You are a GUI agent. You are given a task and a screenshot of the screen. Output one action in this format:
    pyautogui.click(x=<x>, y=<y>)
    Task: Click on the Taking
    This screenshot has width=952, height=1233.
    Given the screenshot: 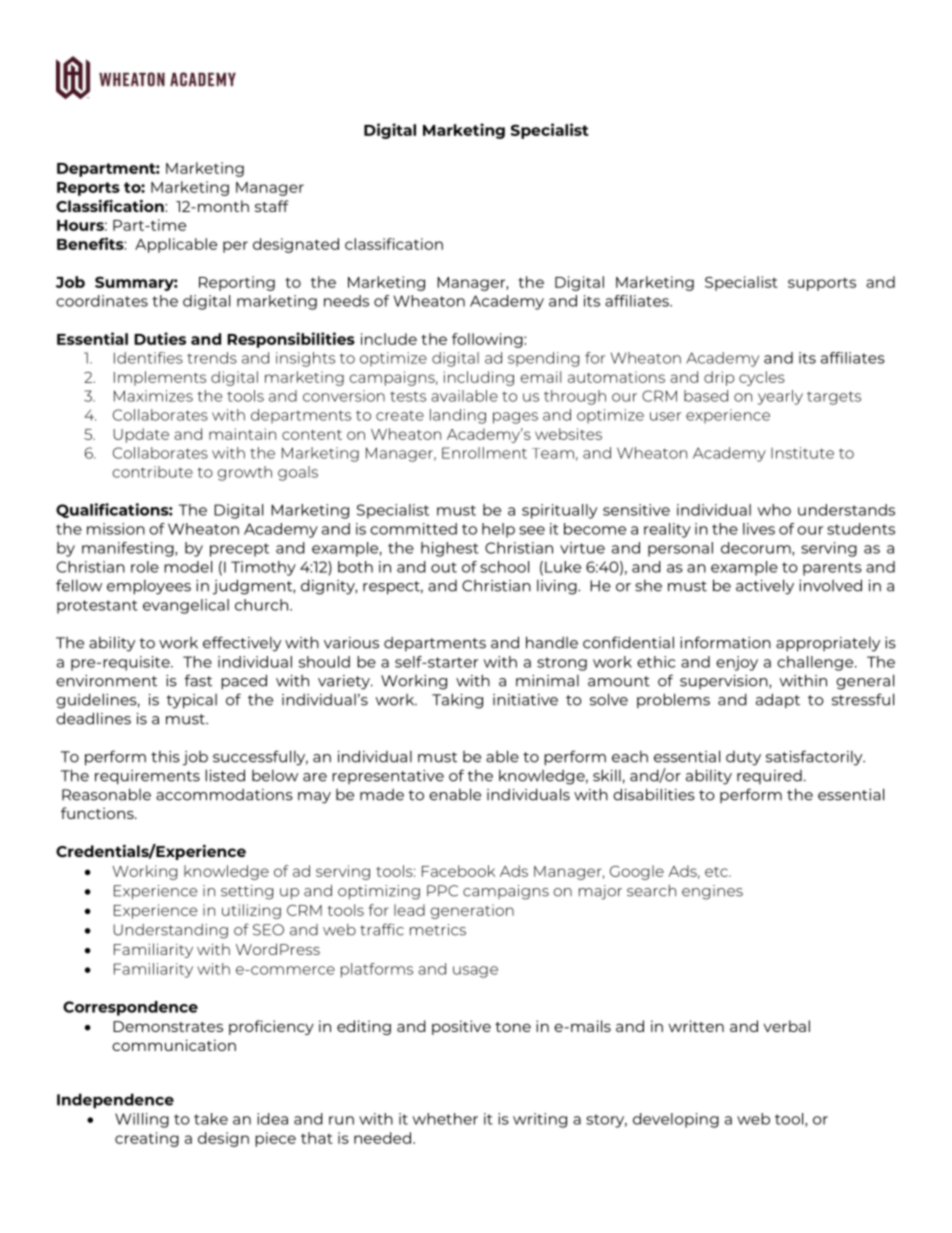 What is the action you would take?
    pyautogui.click(x=457, y=701)
